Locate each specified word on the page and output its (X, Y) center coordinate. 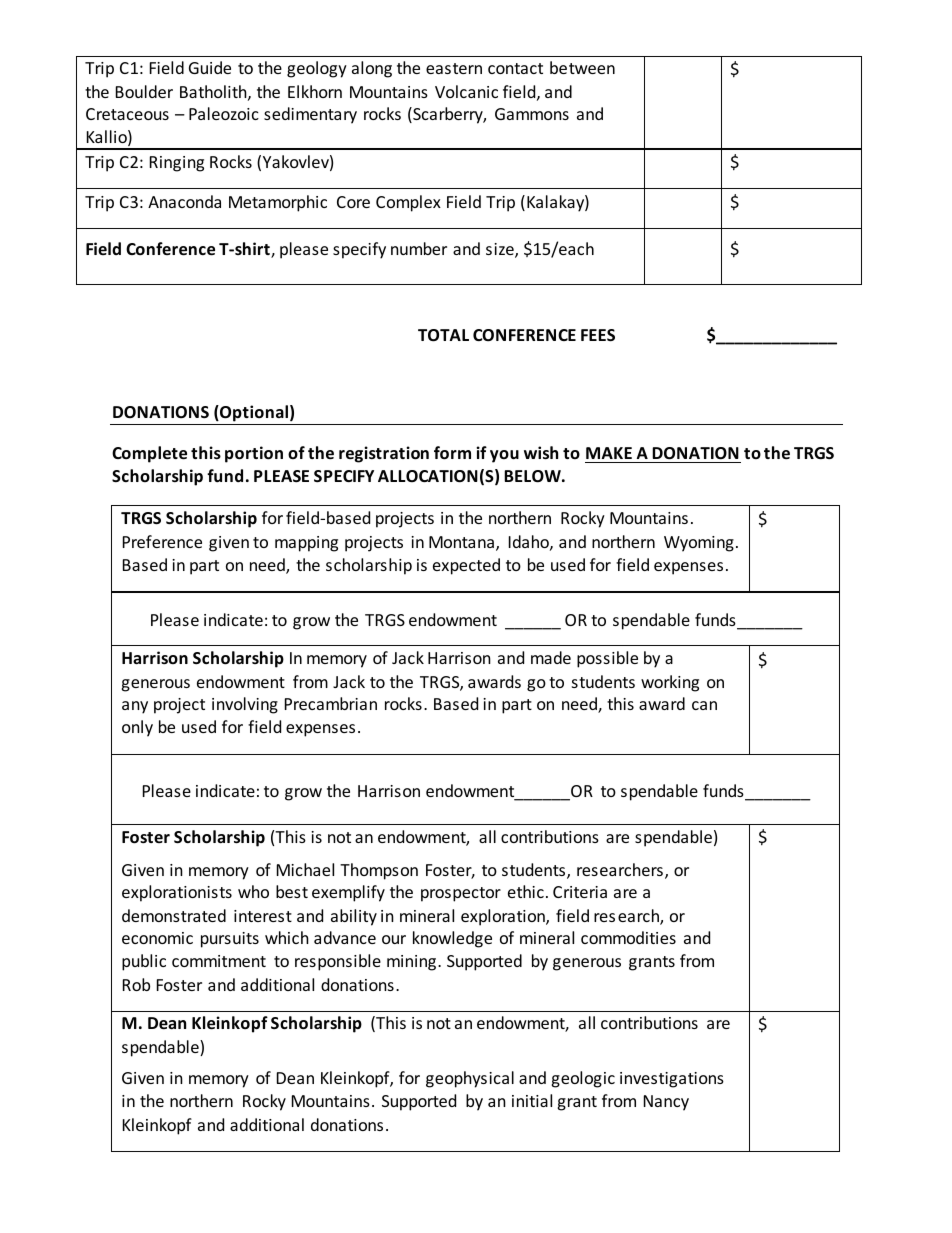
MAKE (609, 453)
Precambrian (331, 703)
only (137, 728)
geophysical (470, 1079)
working (670, 683)
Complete (149, 454)
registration (384, 454)
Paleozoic (224, 113)
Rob (136, 984)
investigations (672, 1080)
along (372, 69)
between (582, 67)
